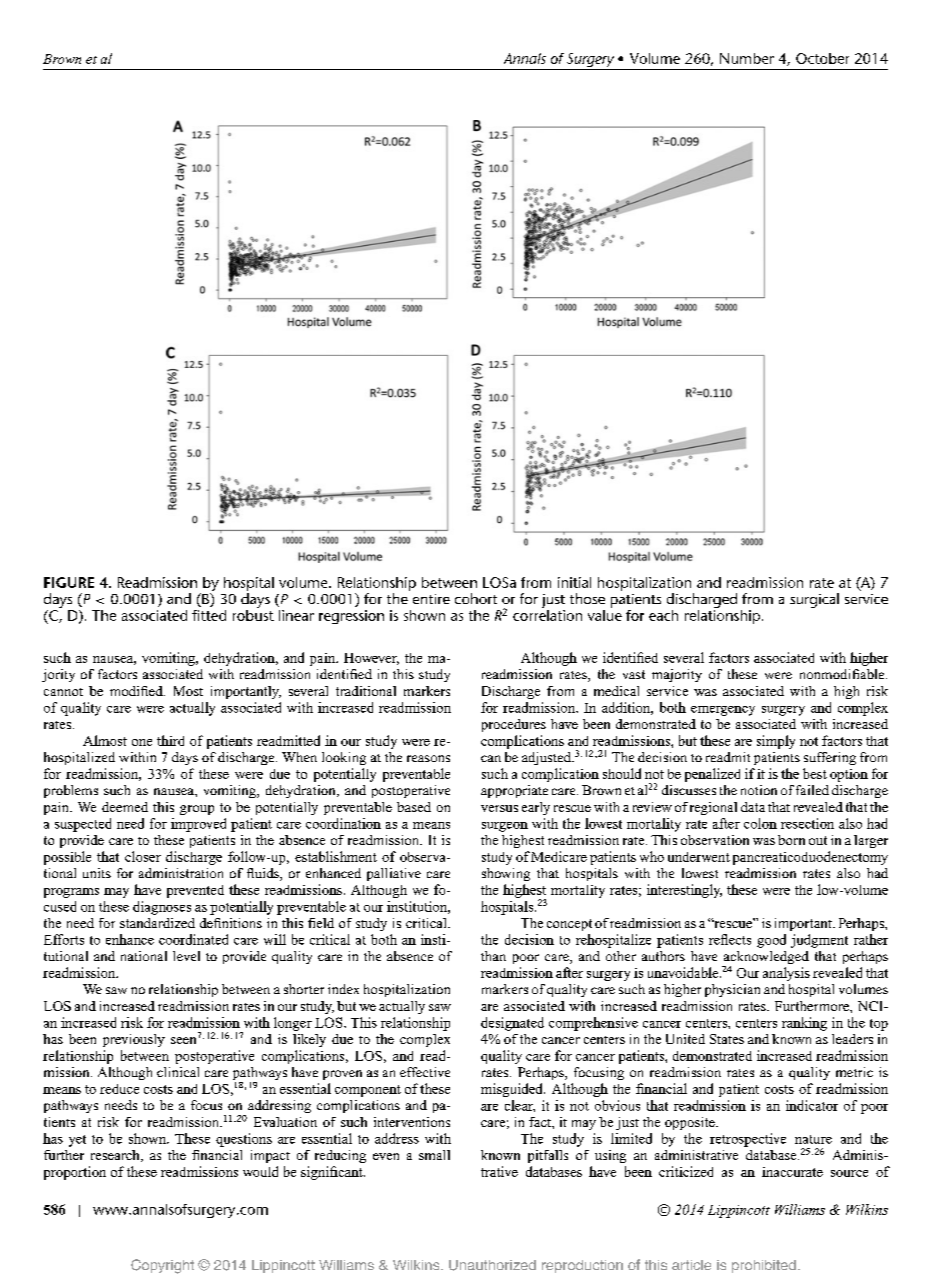 The height and width of the screenshot is (1288, 928). What do you see at coordinates (771, 941) in the screenshot?
I see `good` at bounding box center [771, 941].
